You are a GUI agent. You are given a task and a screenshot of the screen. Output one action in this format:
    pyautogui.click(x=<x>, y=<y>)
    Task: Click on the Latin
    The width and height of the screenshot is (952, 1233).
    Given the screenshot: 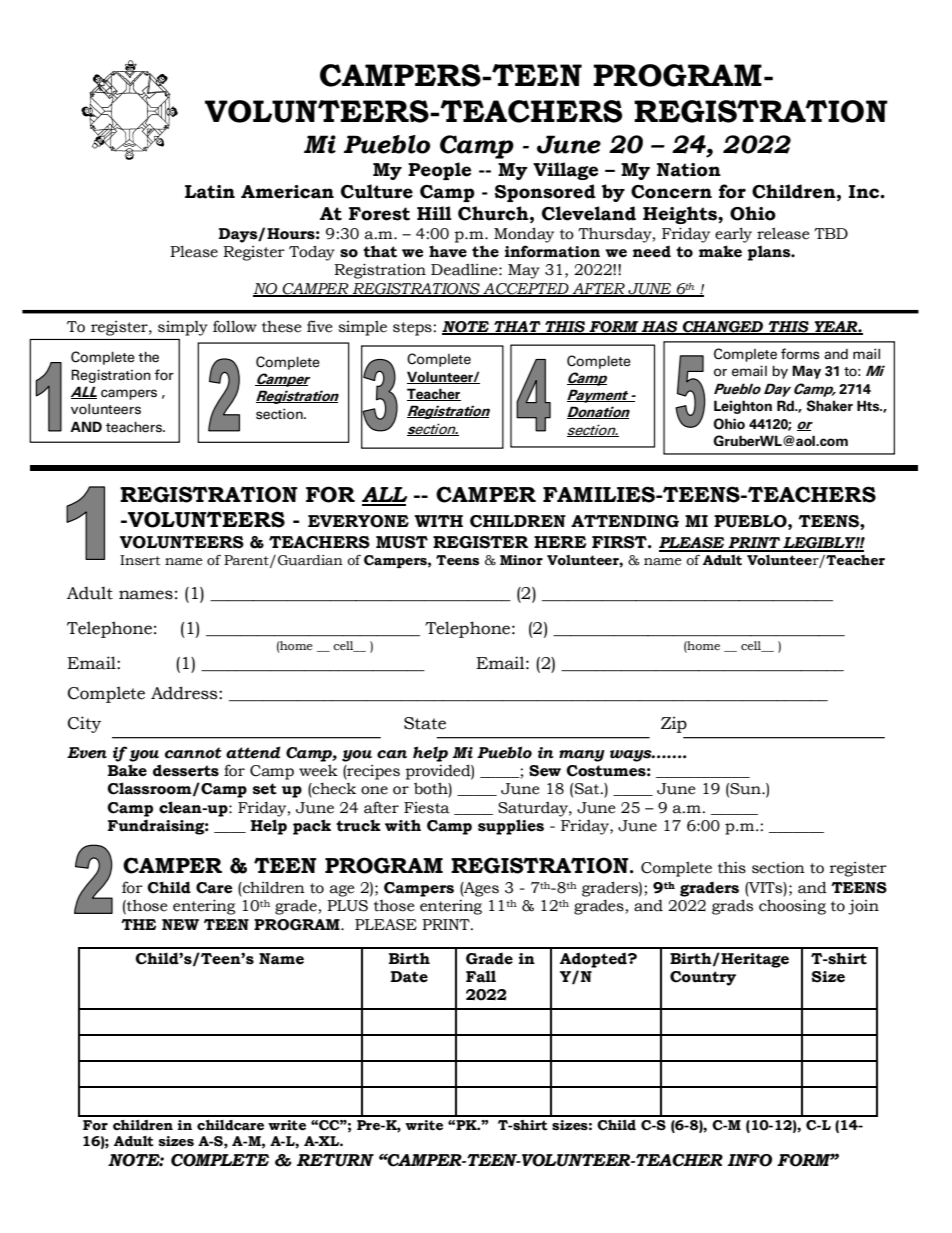 What is the action you would take?
    pyautogui.click(x=210, y=192)
